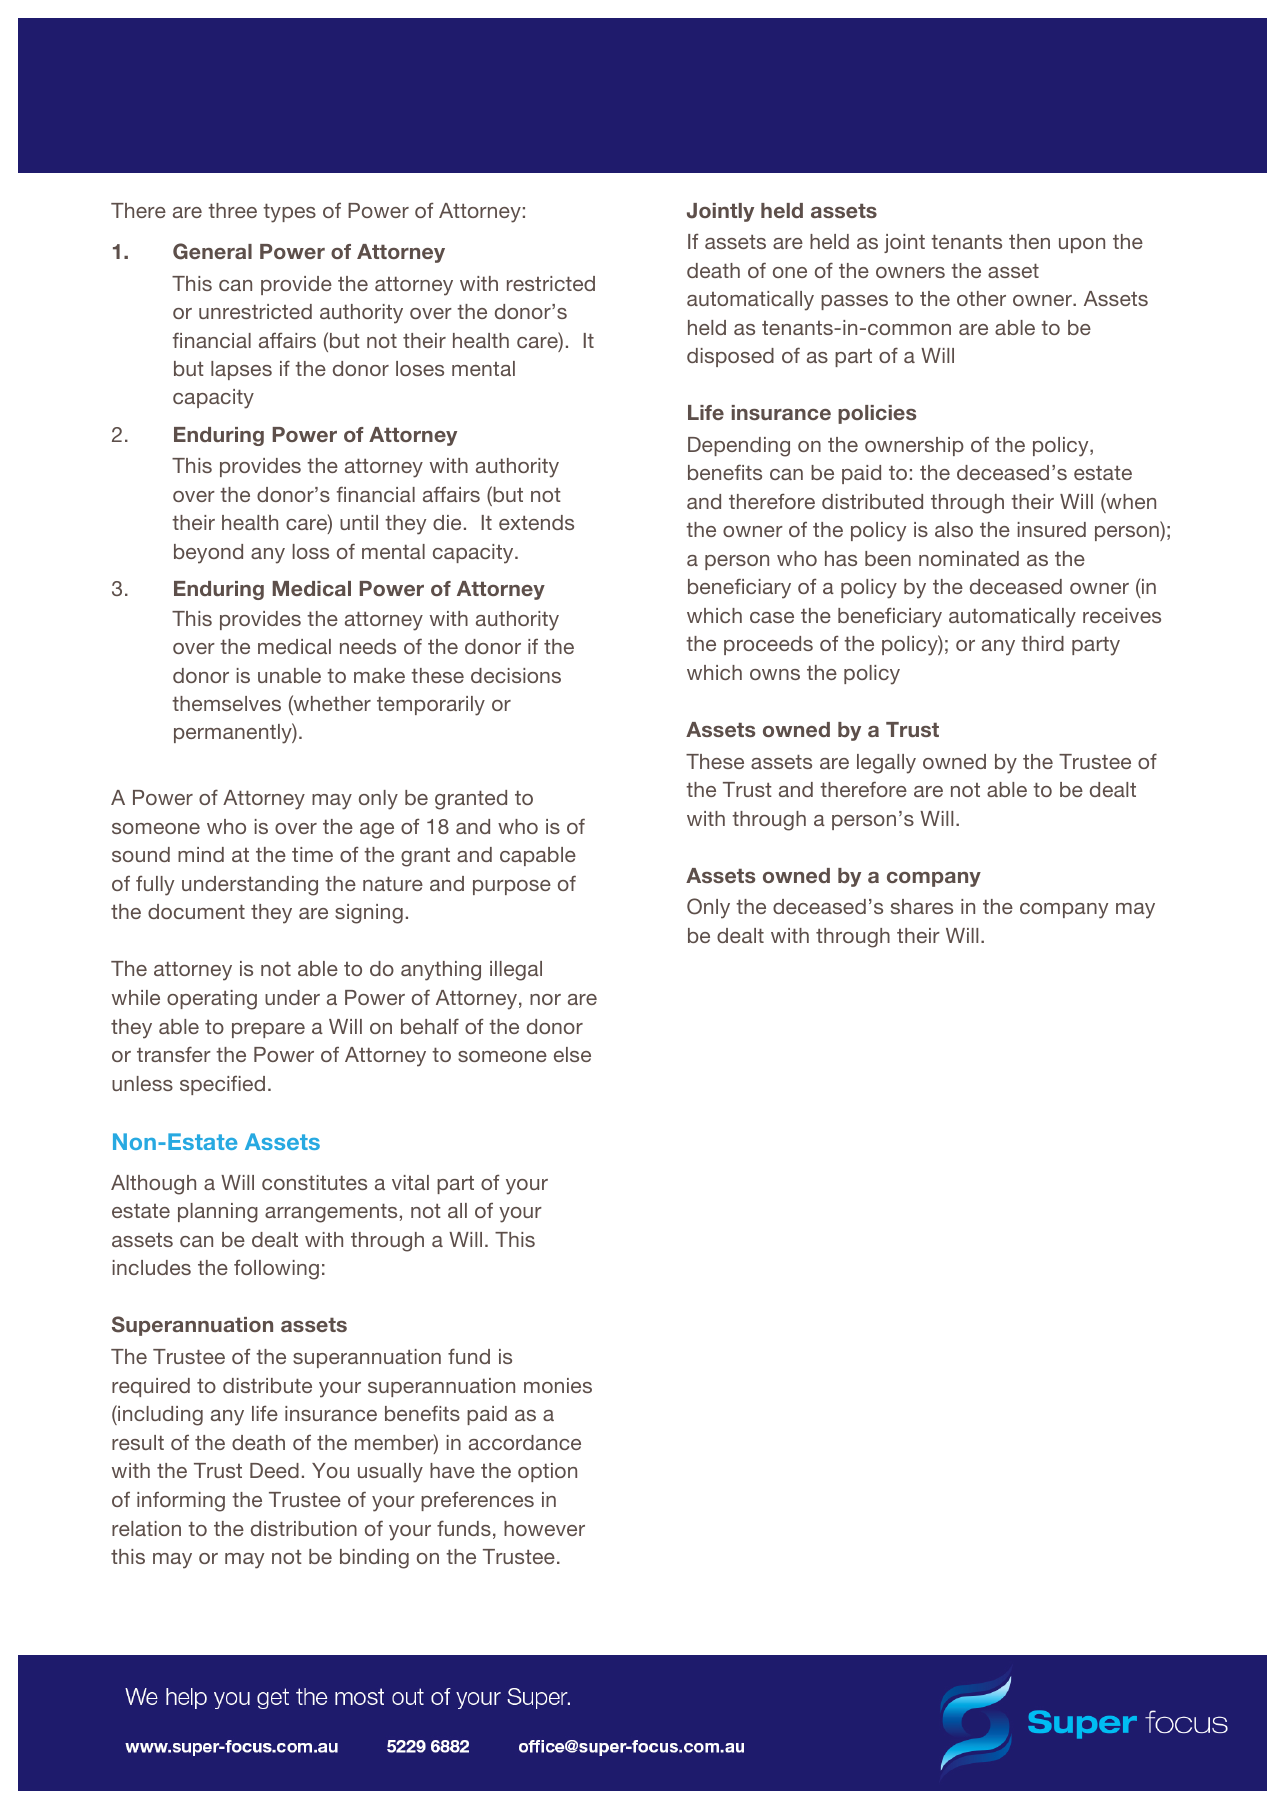  What do you see at coordinates (222, 1085) in the screenshot?
I see `specified` at bounding box center [222, 1085].
